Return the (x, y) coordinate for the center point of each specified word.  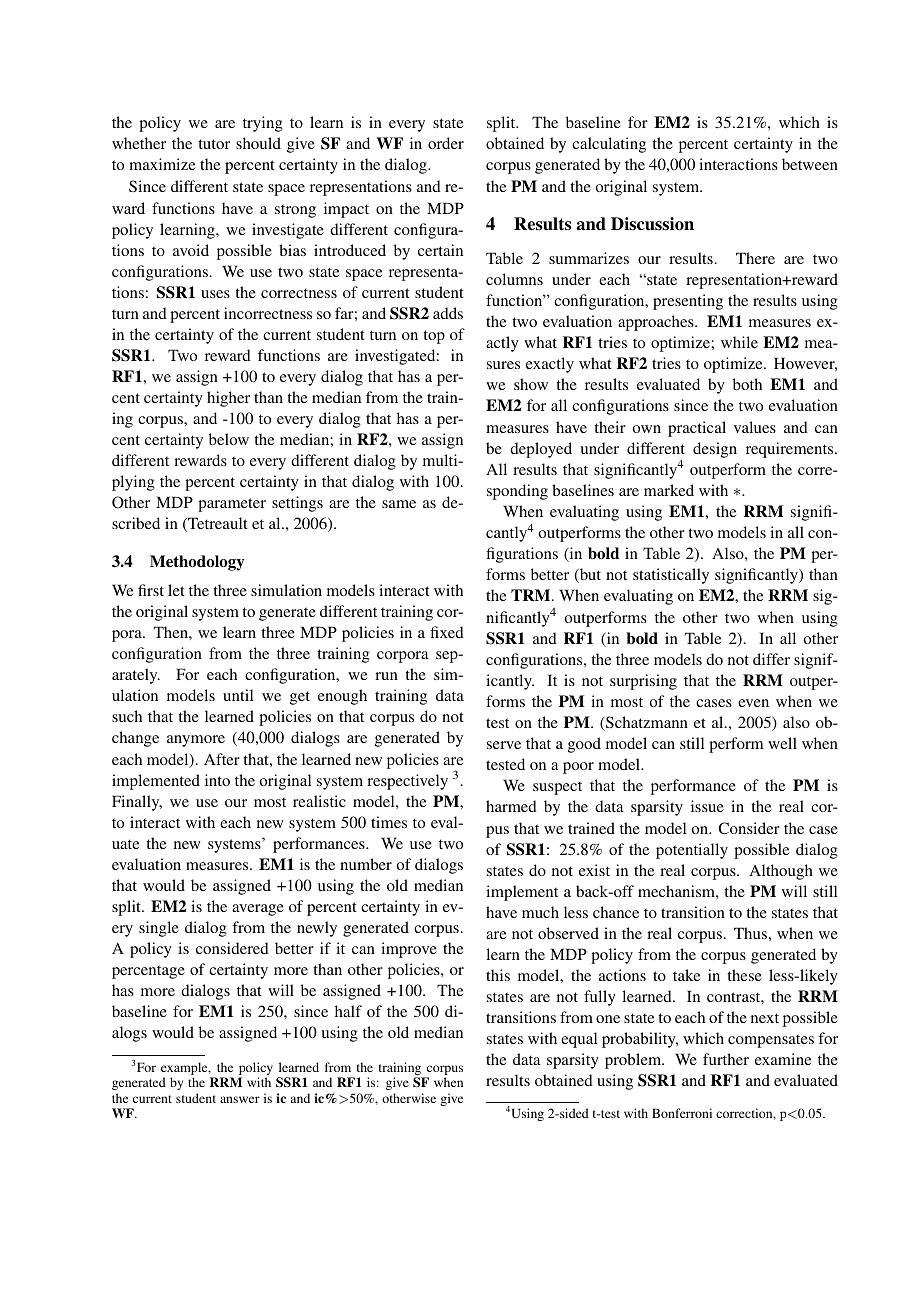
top (434, 337)
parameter (232, 505)
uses (215, 294)
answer (240, 1099)
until (238, 695)
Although (781, 872)
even (753, 703)
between (810, 164)
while (739, 342)
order (446, 143)
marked (669, 490)
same (399, 504)
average (258, 910)
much (540, 912)
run (386, 676)
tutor (214, 144)
